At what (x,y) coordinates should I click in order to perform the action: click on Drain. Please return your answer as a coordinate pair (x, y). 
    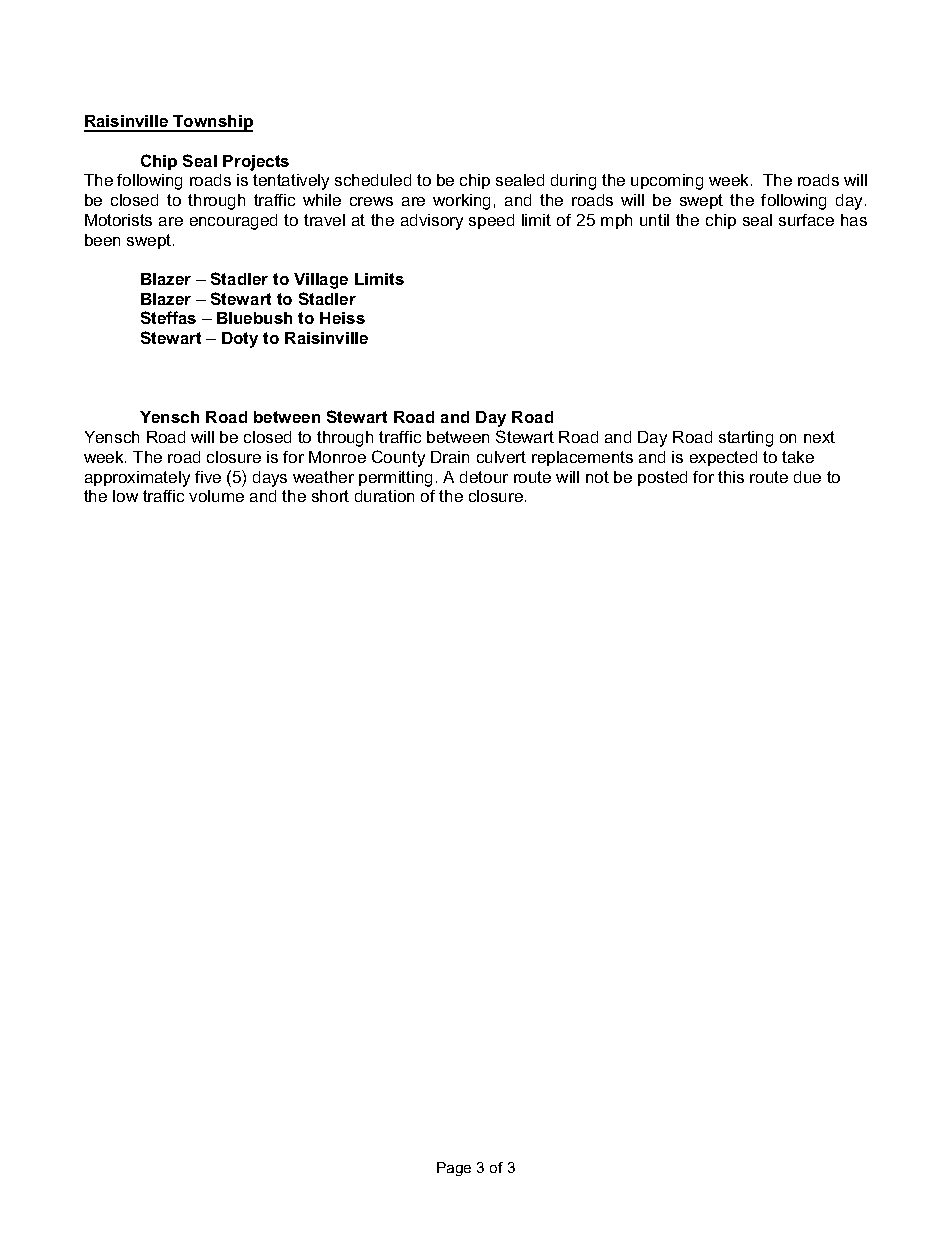
    Looking at the image, I should click on (450, 457).
